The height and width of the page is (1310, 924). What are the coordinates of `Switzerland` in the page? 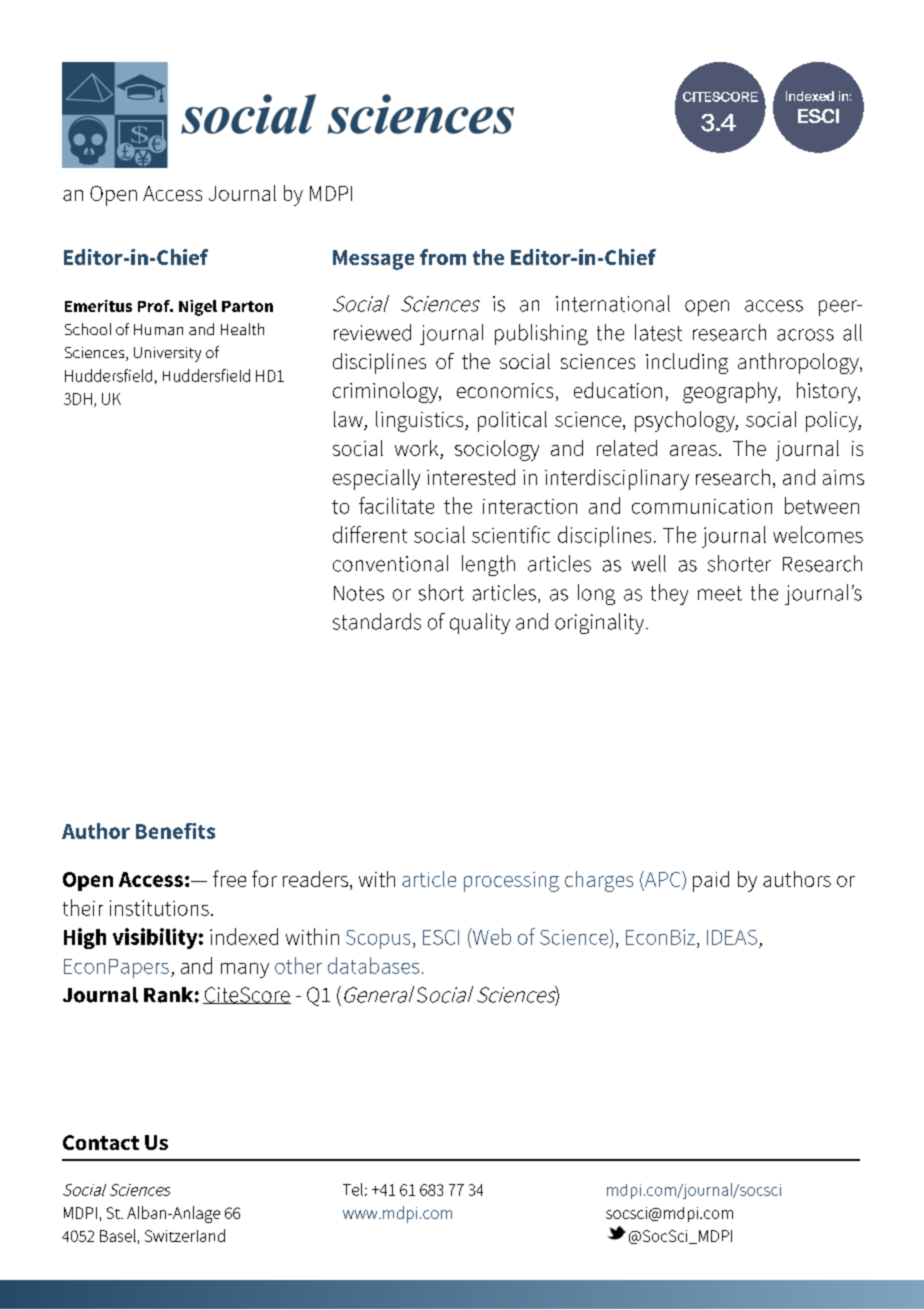 It's located at (185, 1235).
